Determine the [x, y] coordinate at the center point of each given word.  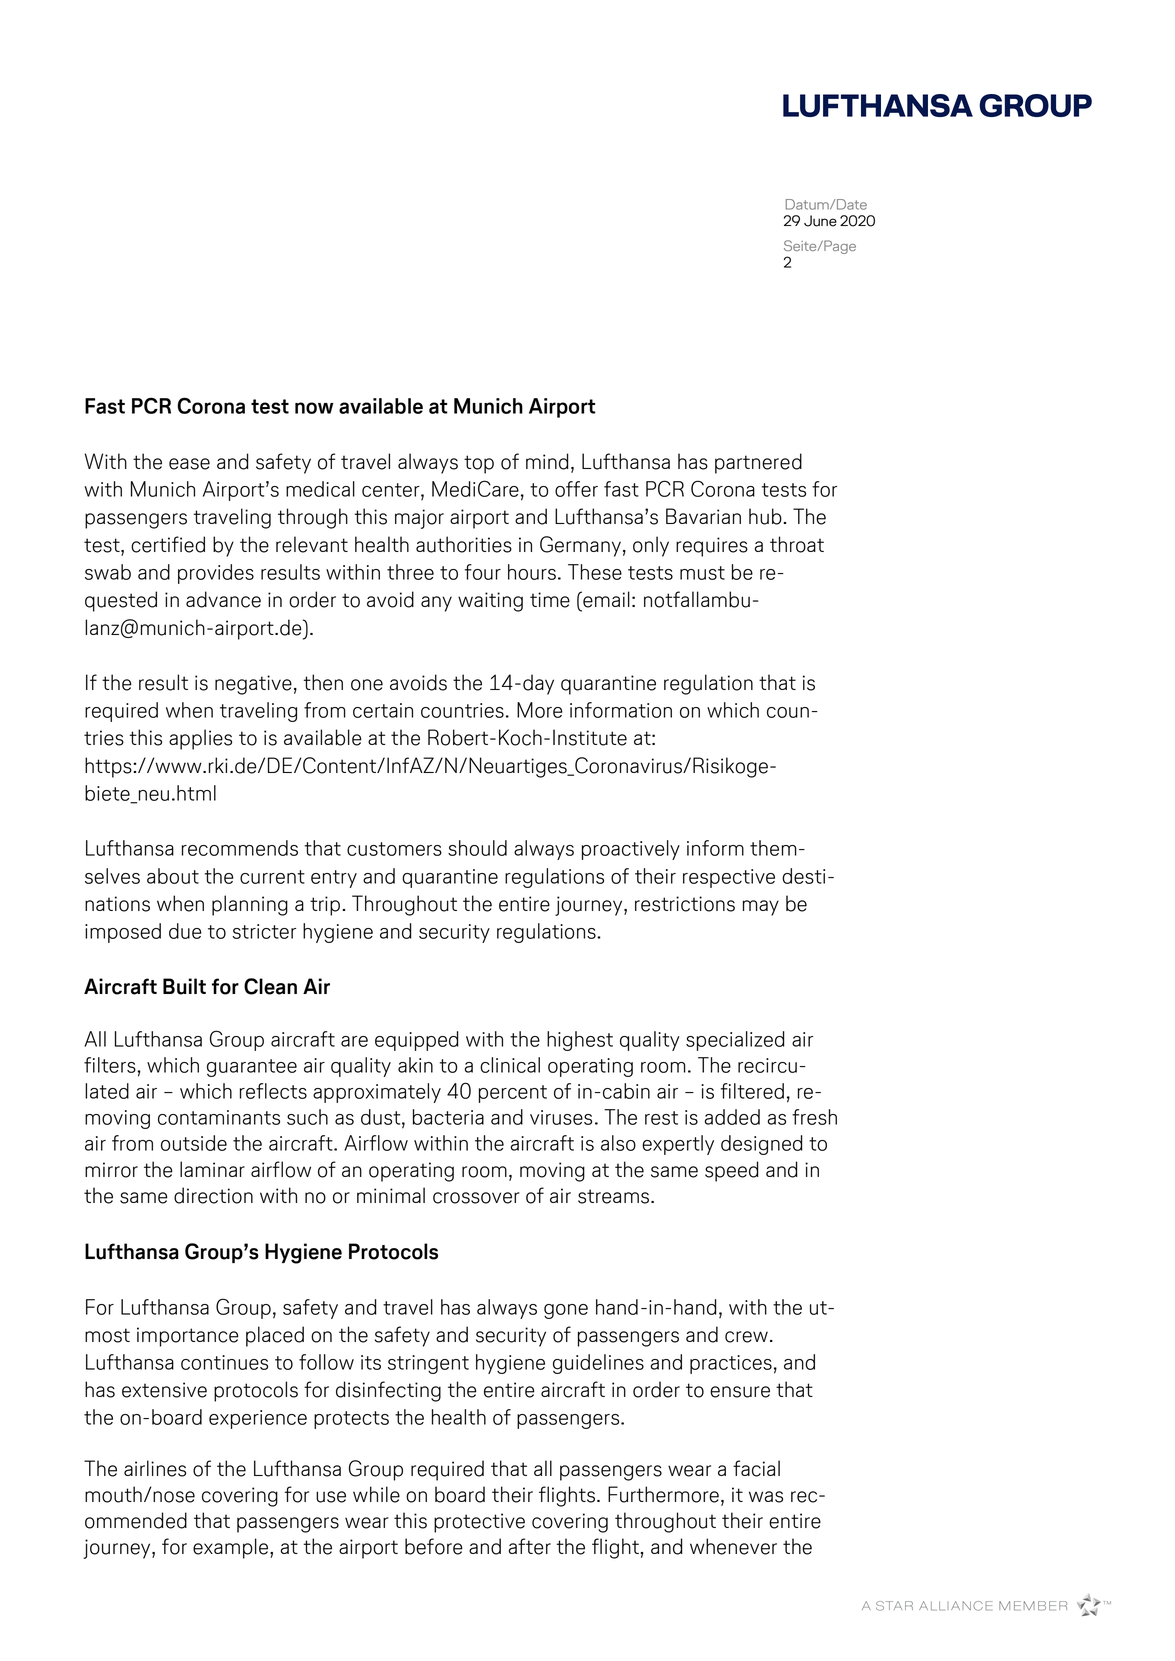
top [479, 464]
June [820, 221]
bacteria [448, 1117]
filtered [752, 1091]
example [232, 1548]
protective [479, 1523]
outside [194, 1143]
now [314, 408]
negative [253, 685]
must [702, 573]
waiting [490, 602]
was [766, 1497]
